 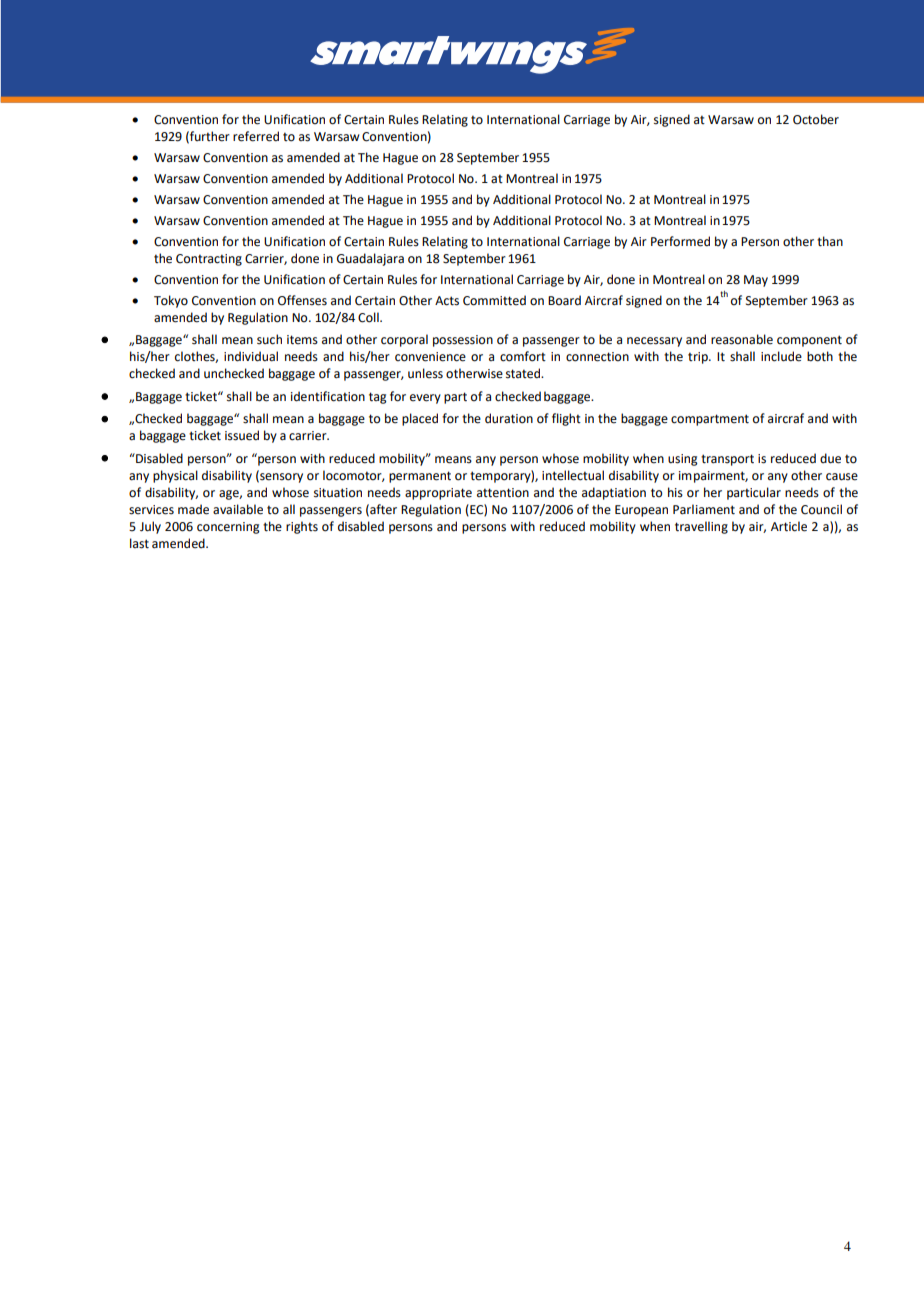 I want to click on than, so click(x=830, y=241).
